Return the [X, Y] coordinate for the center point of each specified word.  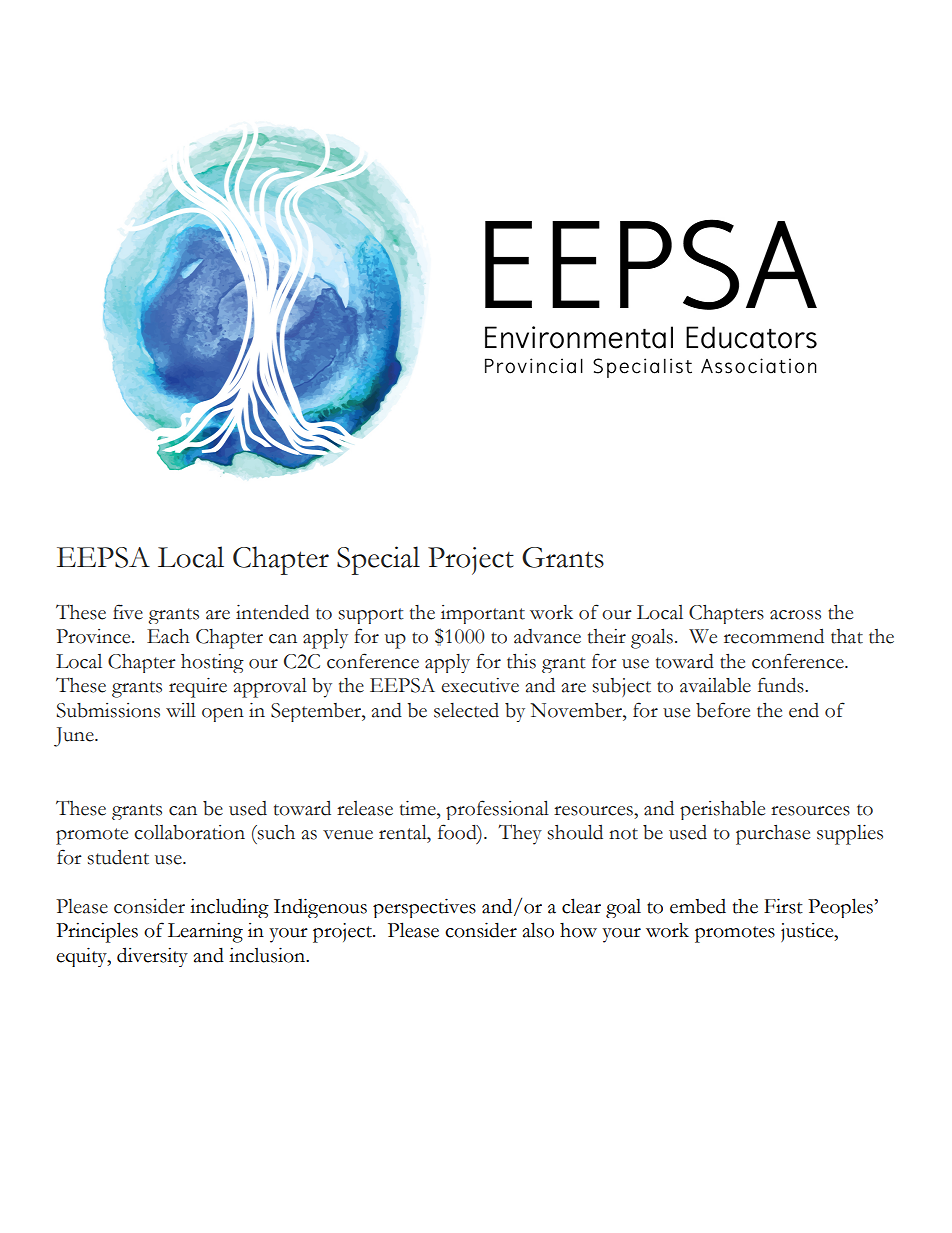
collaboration [189, 832]
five [128, 612]
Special [378, 560]
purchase [773, 835]
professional [497, 810]
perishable [722, 810]
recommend [774, 636]
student [118, 857]
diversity [152, 957]
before [723, 710]
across [795, 615]
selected [466, 710]
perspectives [424, 908]
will [181, 709]
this [521, 661]
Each [168, 636]
